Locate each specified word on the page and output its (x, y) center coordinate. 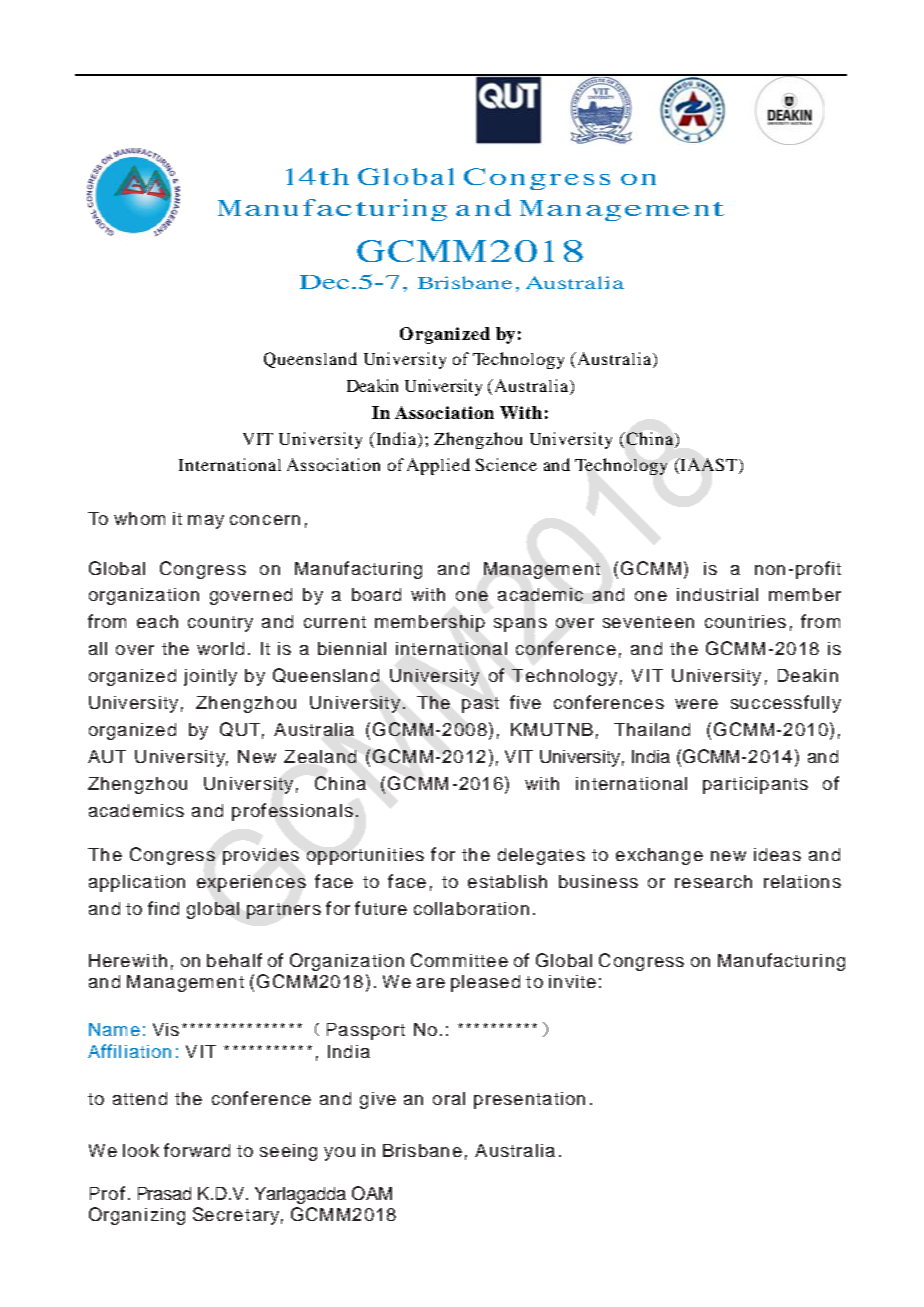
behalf (234, 960)
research (713, 881)
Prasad (164, 1193)
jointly (210, 677)
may (206, 522)
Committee (459, 960)
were (696, 704)
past (480, 705)
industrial (717, 594)
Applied (438, 466)
